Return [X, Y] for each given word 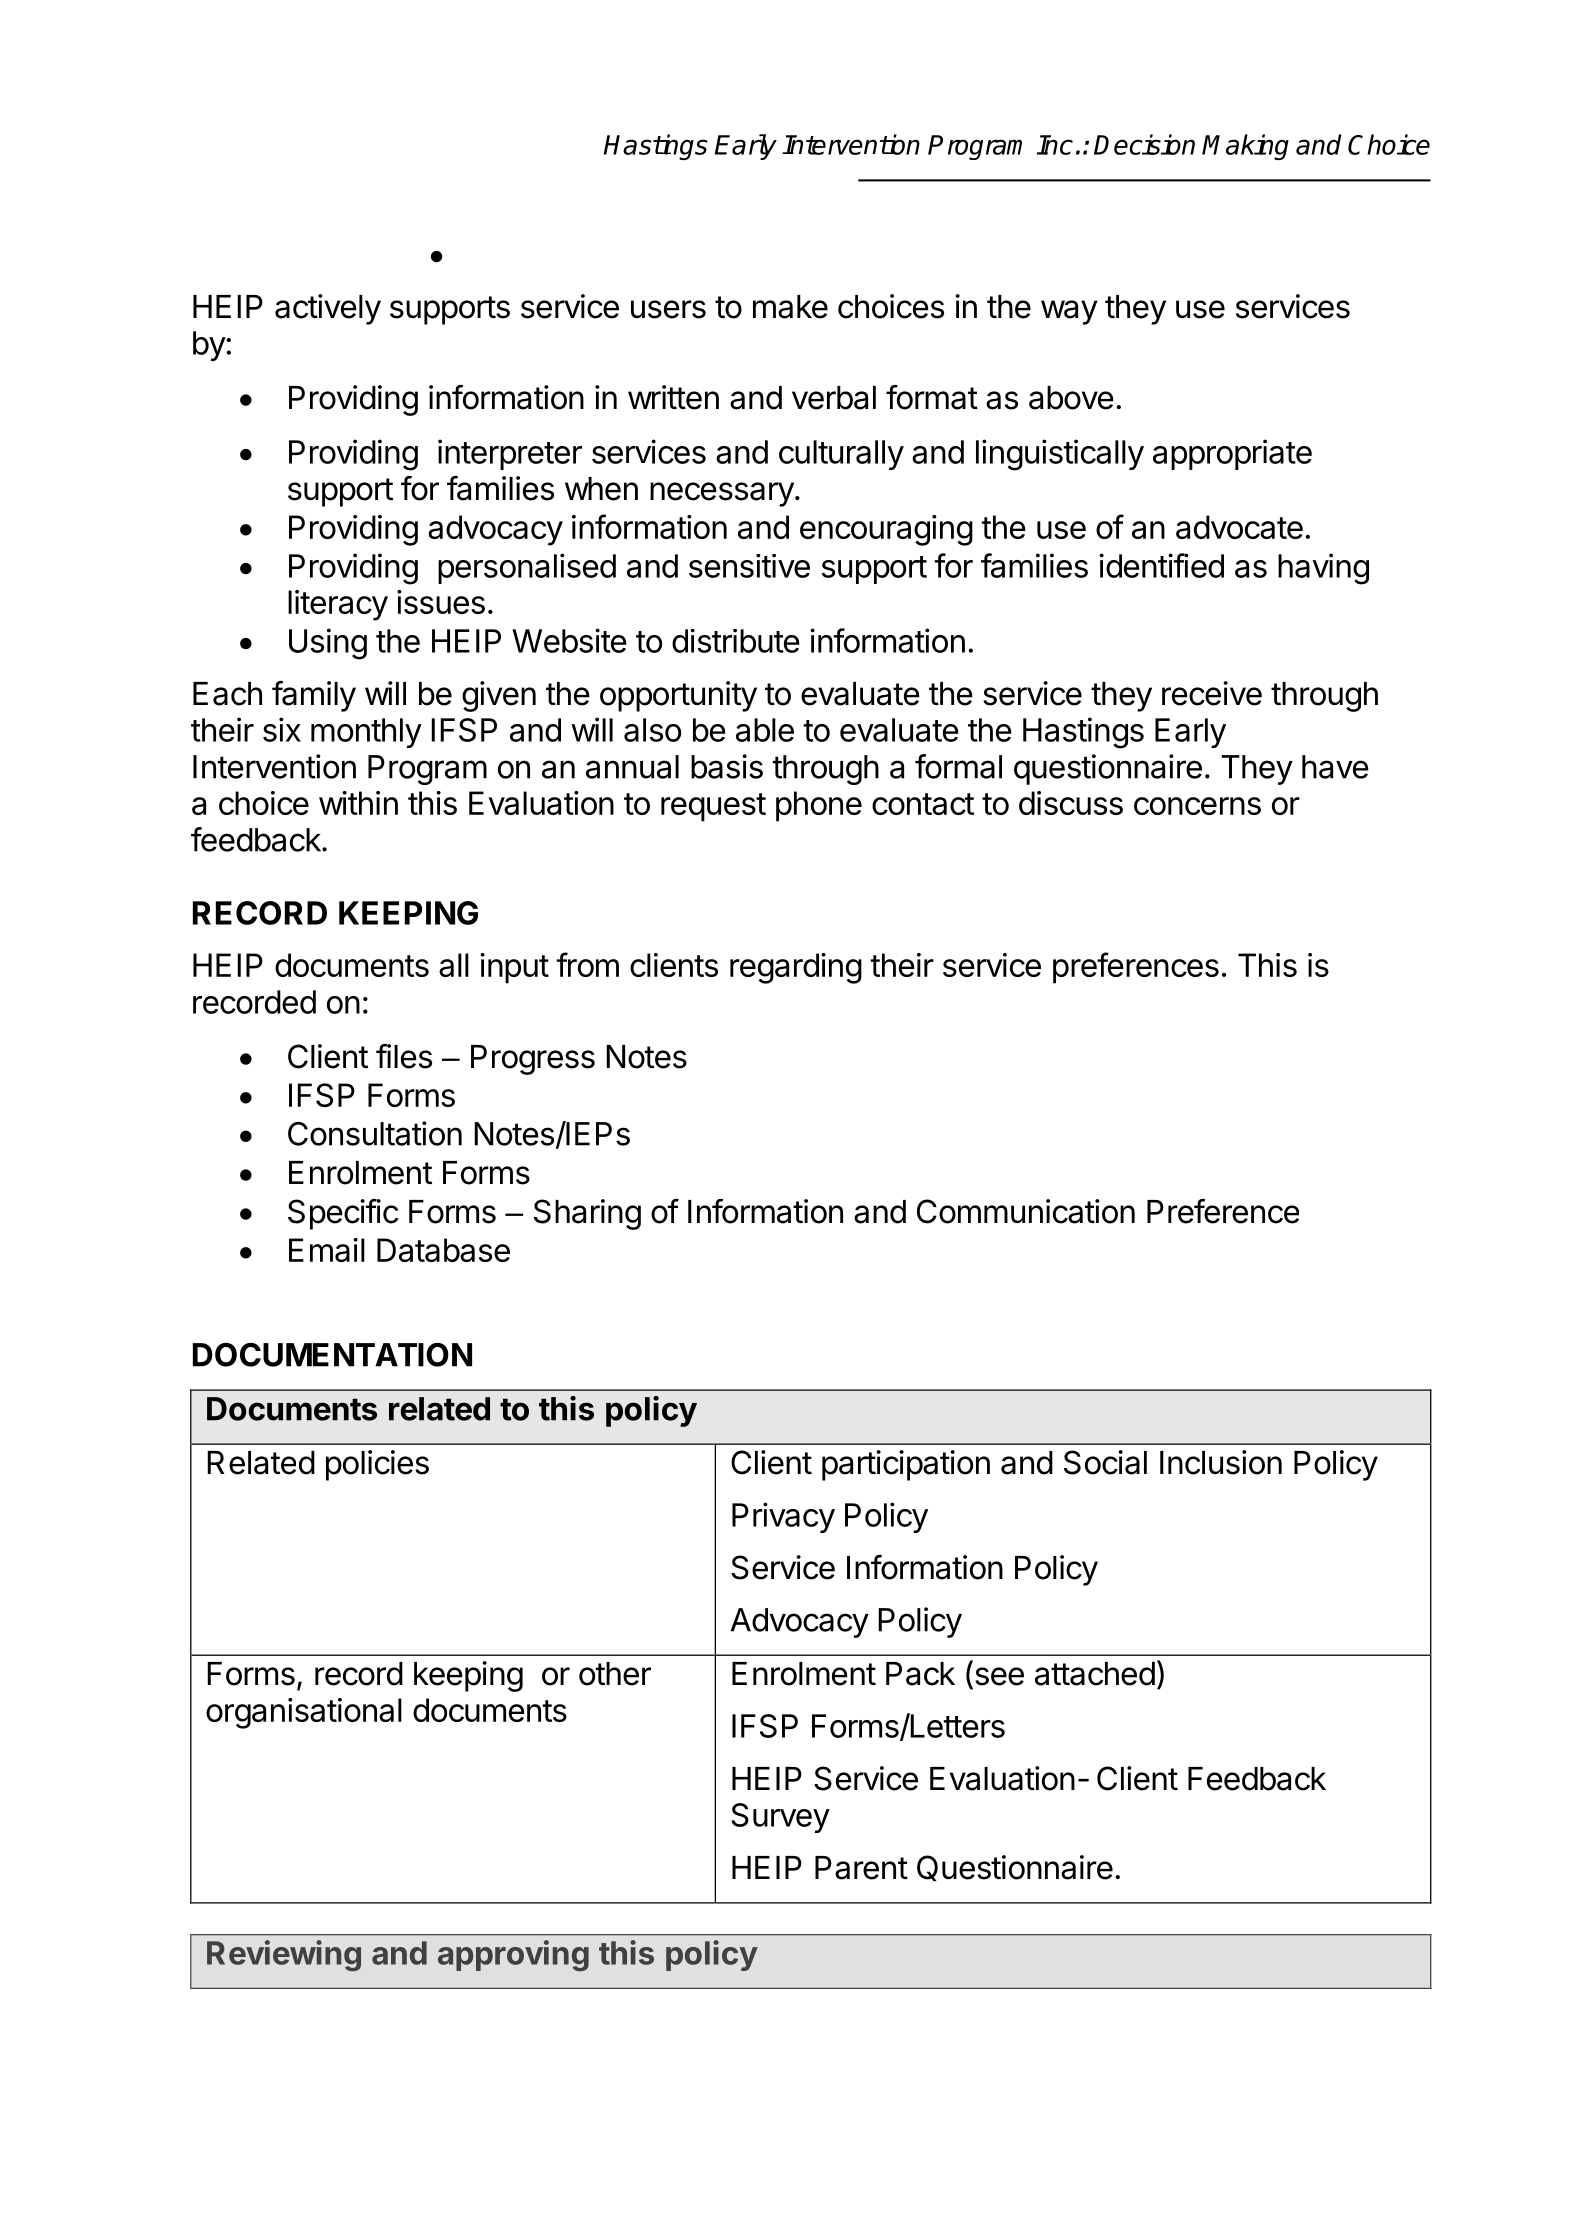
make [790, 307]
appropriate [1232, 454]
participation [906, 1465]
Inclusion [1221, 1462]
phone [819, 806]
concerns [1197, 806]
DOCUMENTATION [332, 1355]
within [358, 803]
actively [328, 309]
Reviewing [284, 1956]
